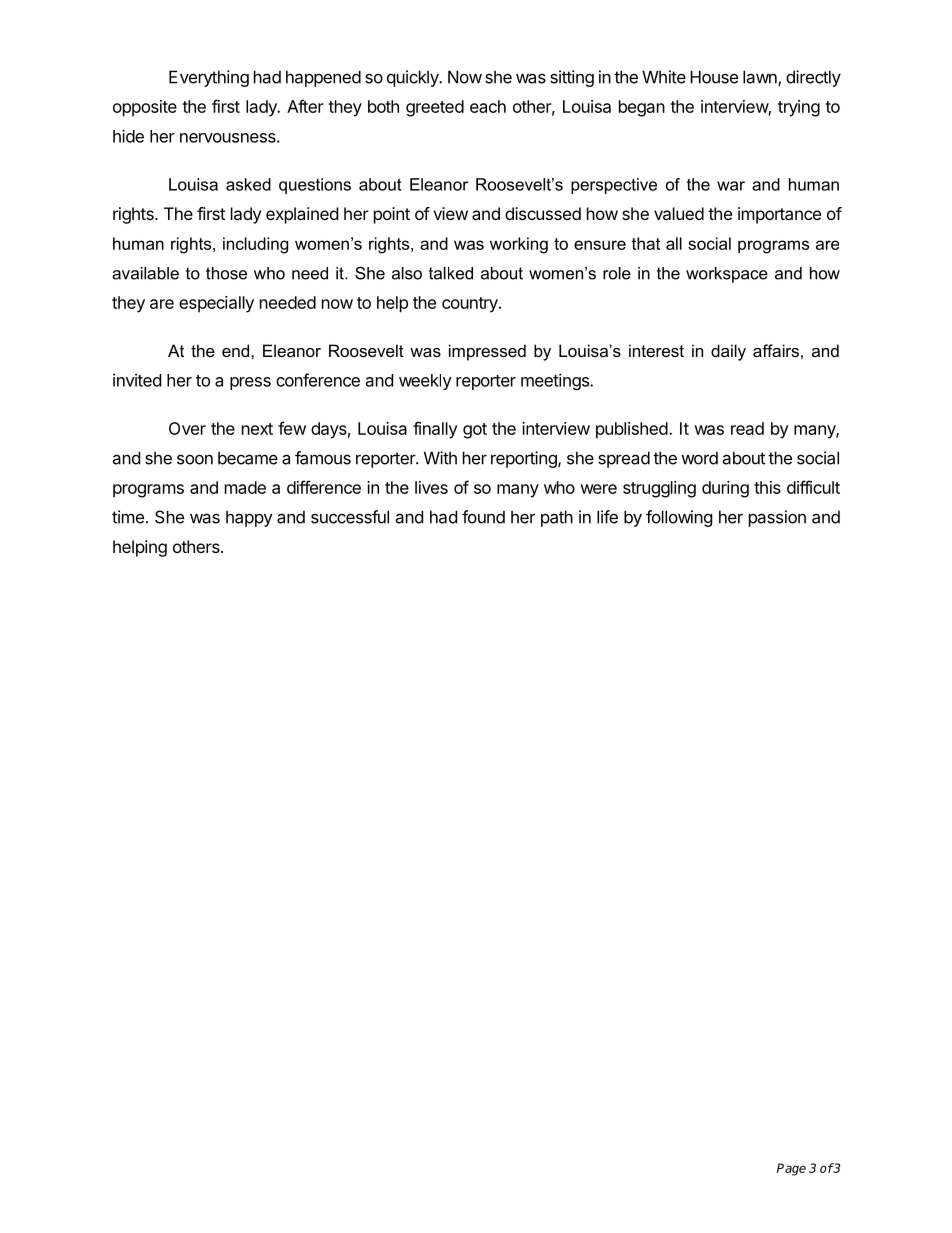 This page has width=952, height=1233. I want to click on House, so click(714, 77).
